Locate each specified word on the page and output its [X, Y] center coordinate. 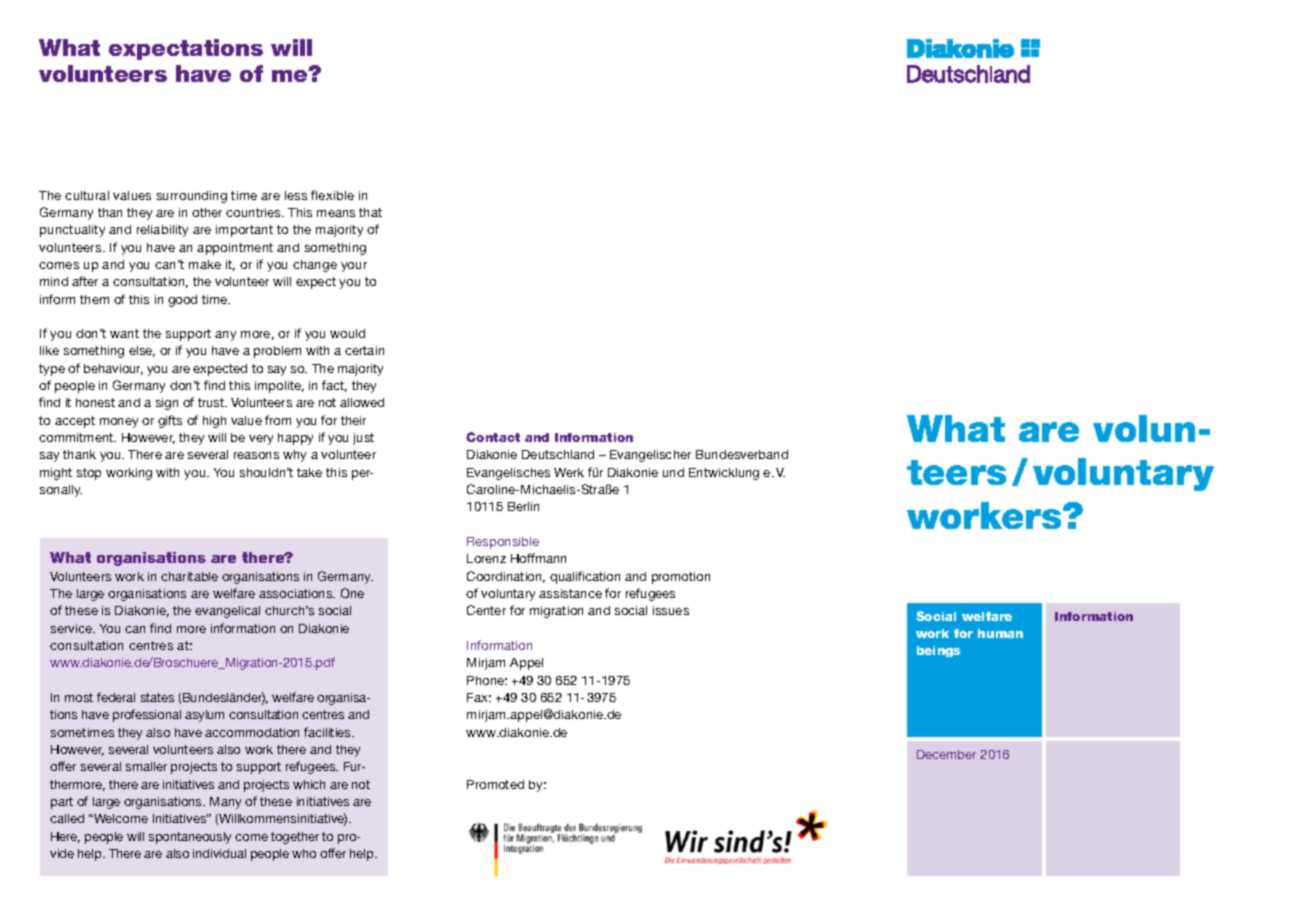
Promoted [495, 784]
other [207, 212]
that [370, 212]
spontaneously [190, 838]
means [336, 213]
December [946, 754]
